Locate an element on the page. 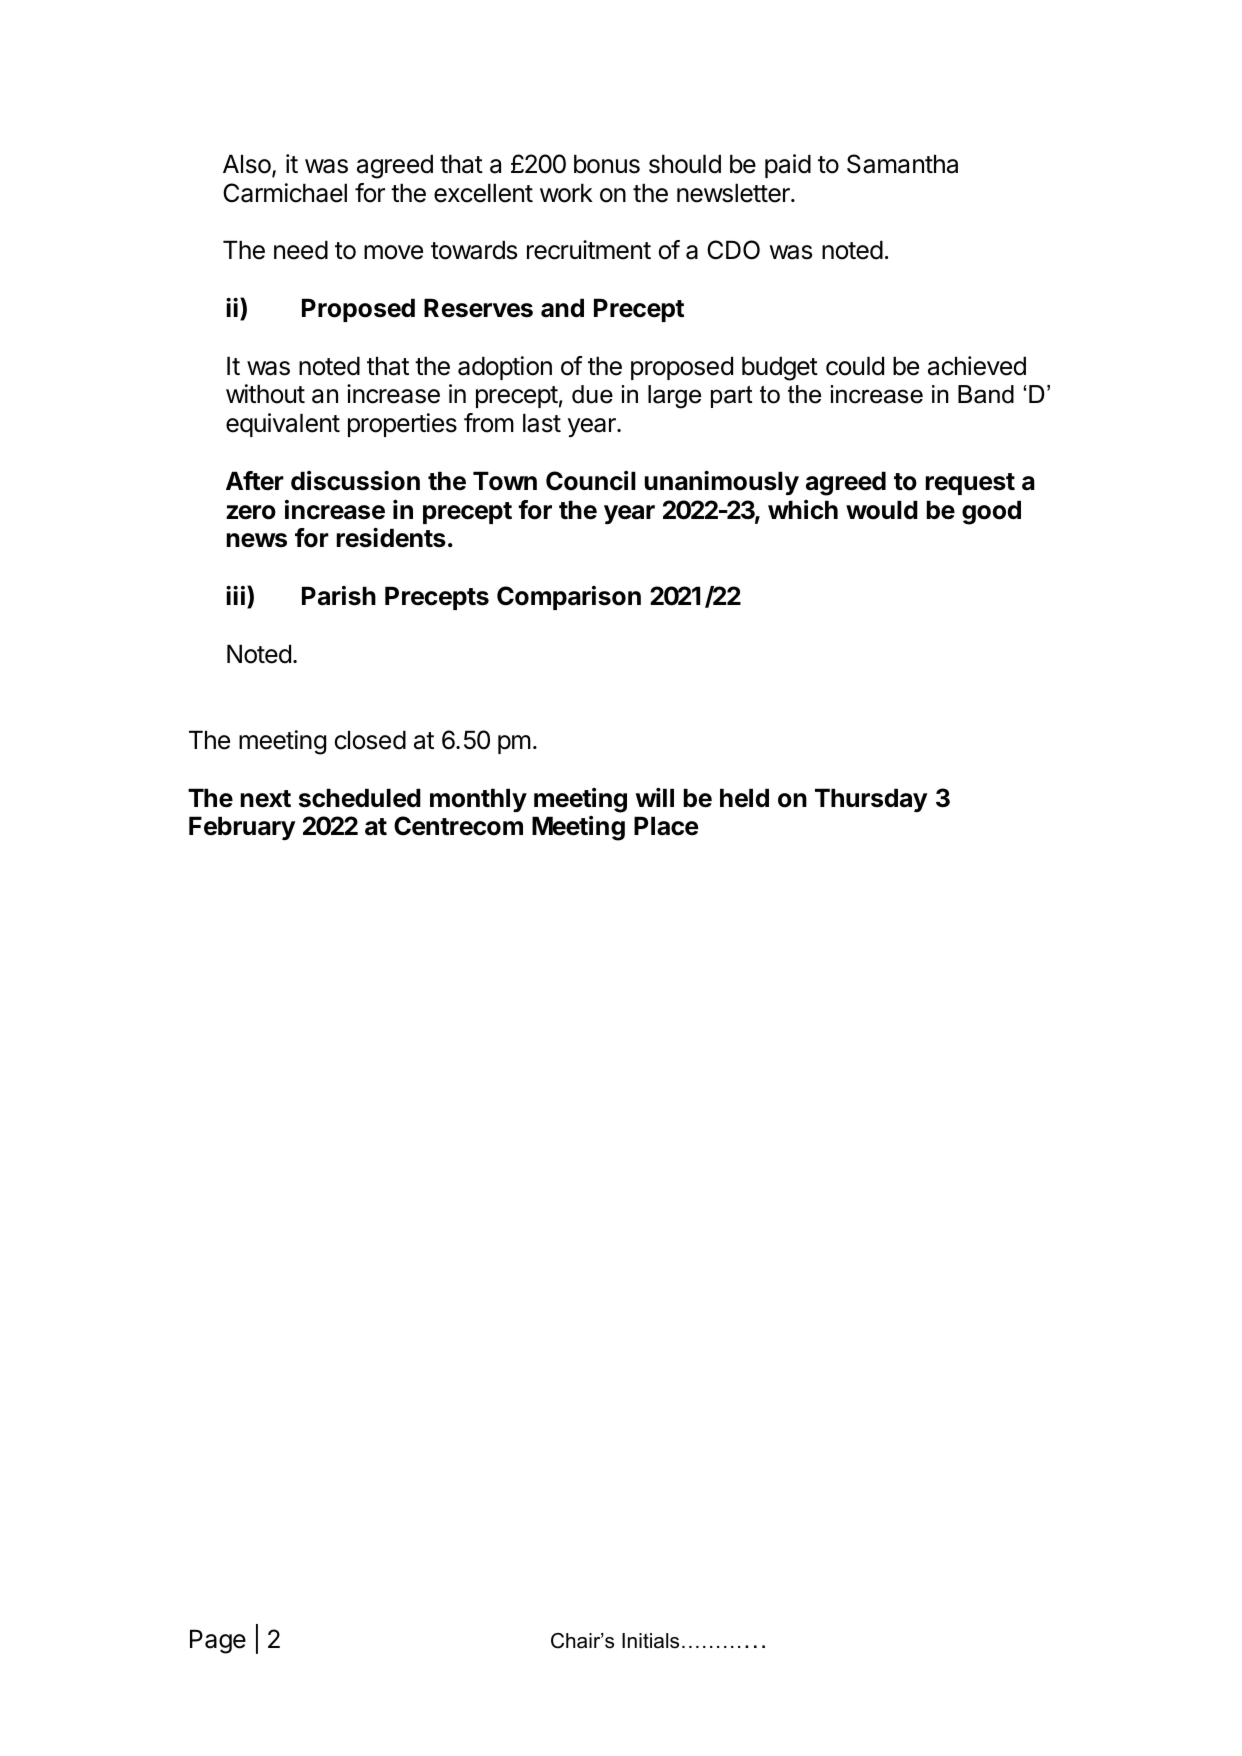 The width and height of the document is (1242, 1756). Thursday is located at coordinates (871, 800).
